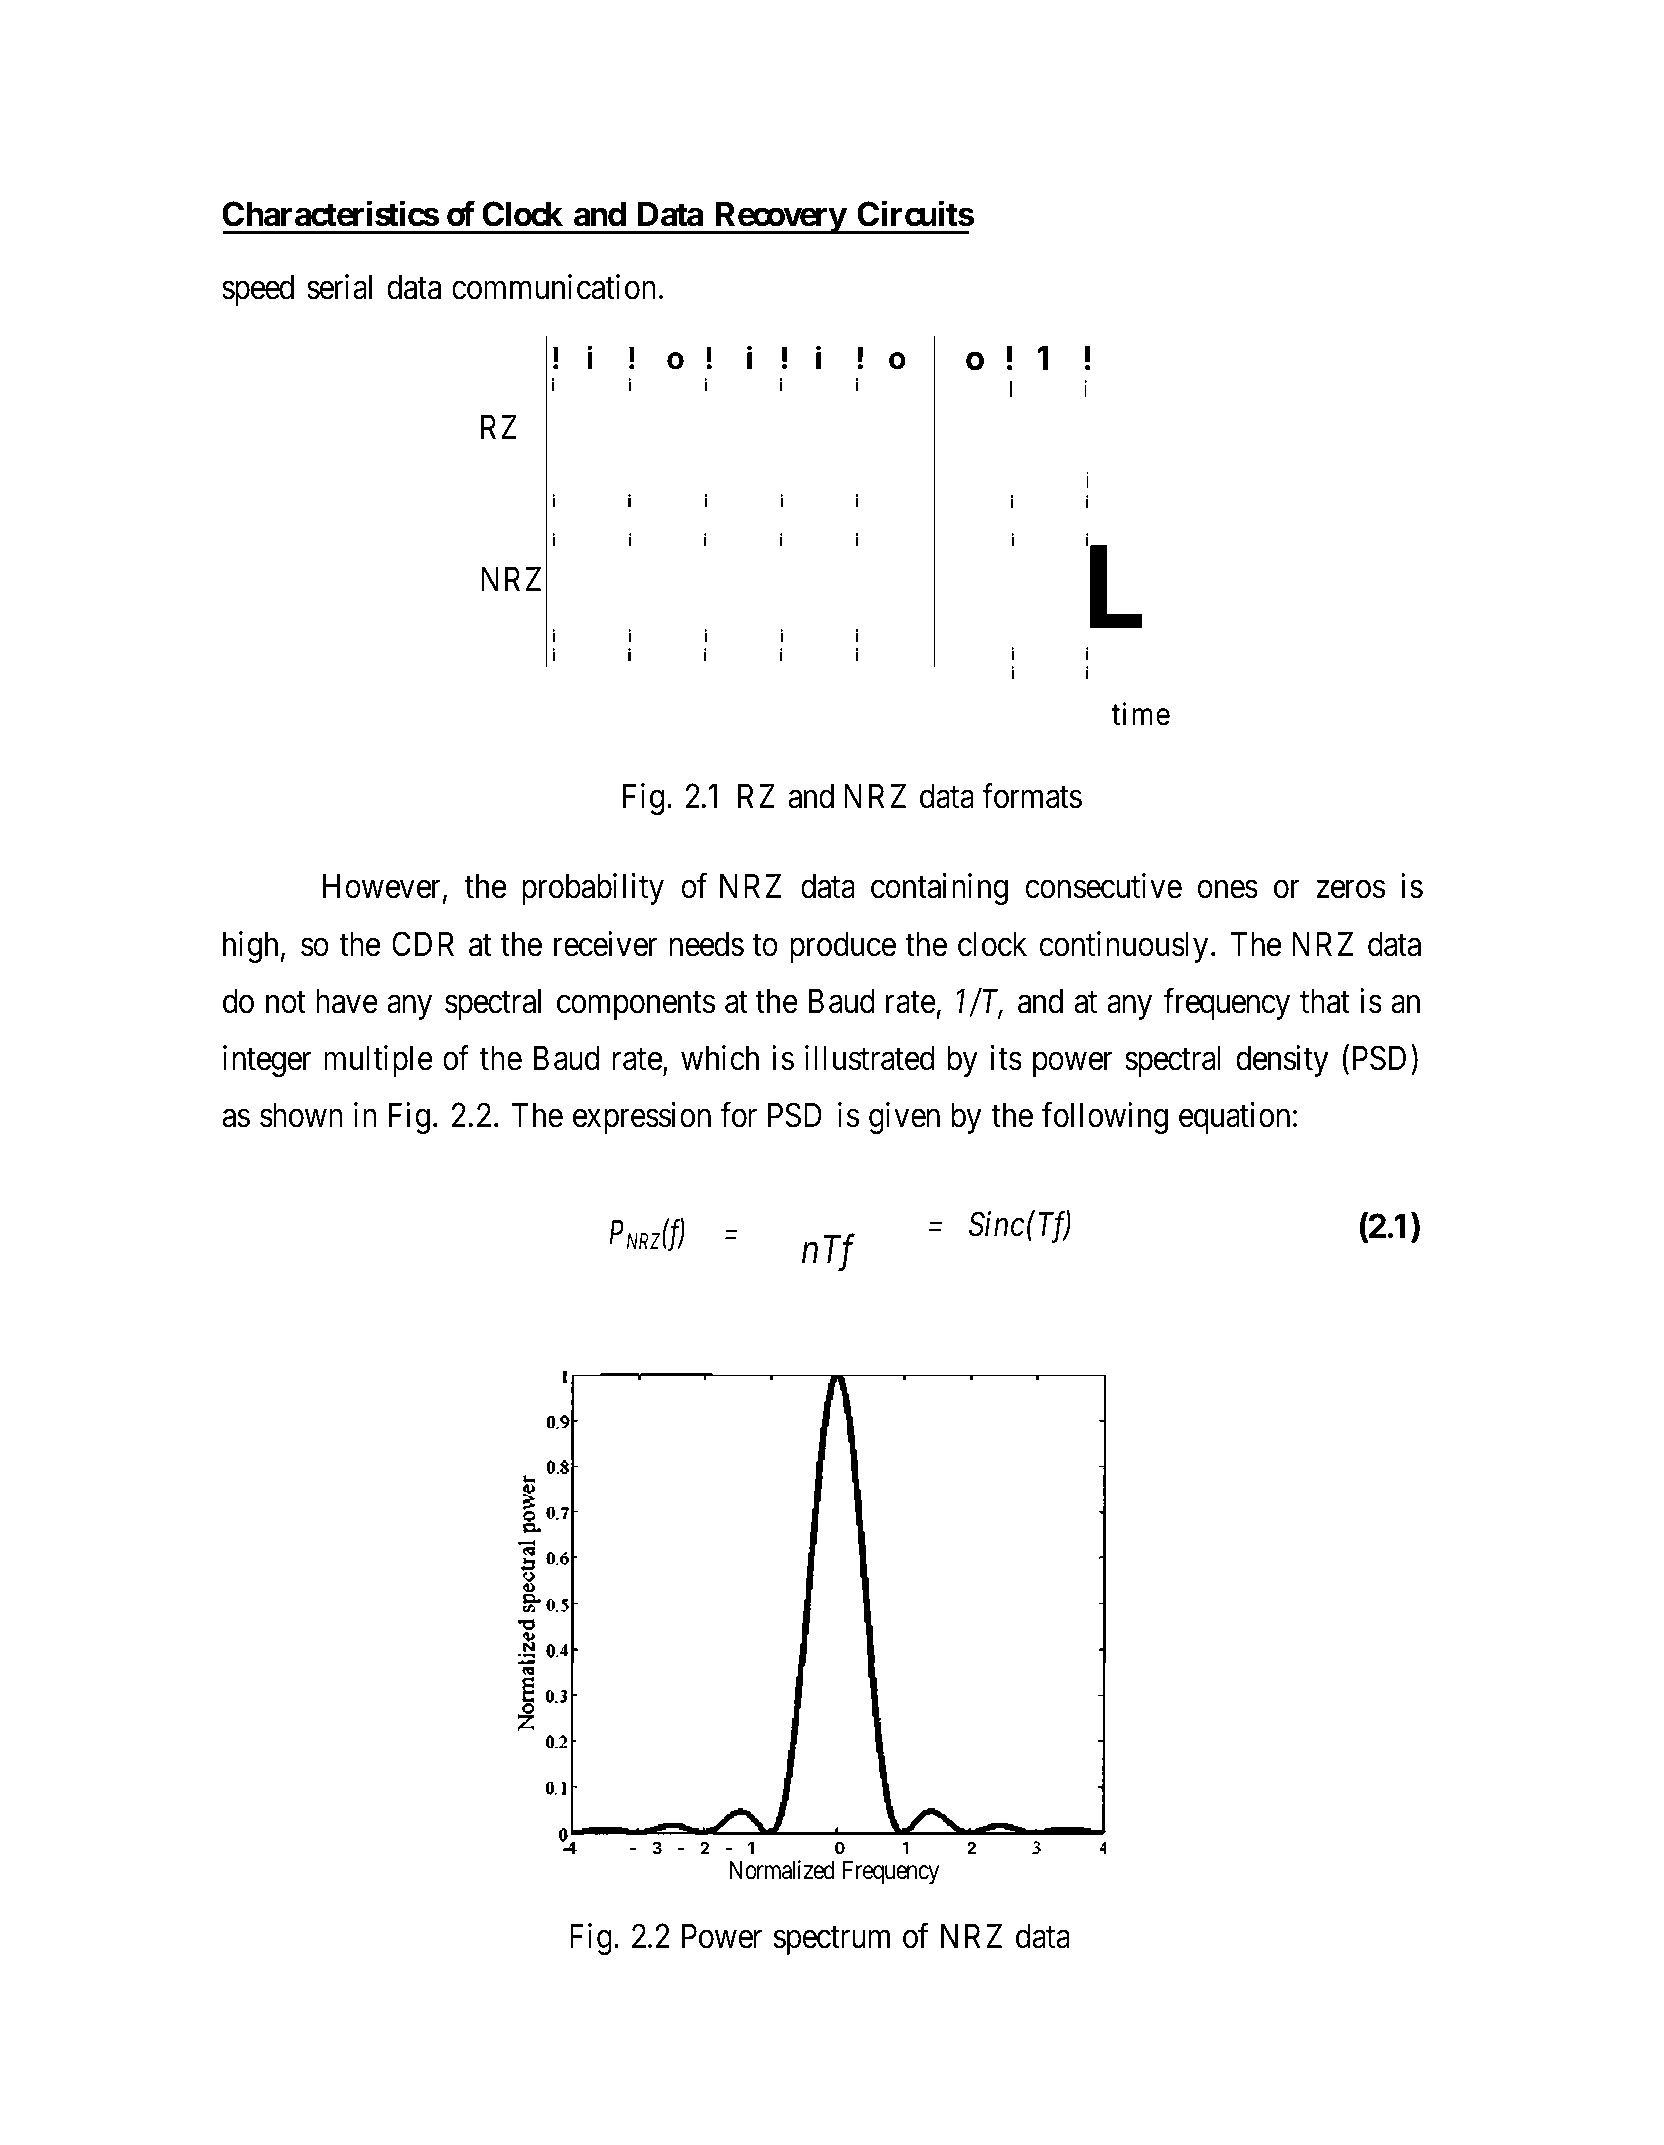 The height and width of the image is (2145, 1664). I want to click on time, so click(1141, 714).
